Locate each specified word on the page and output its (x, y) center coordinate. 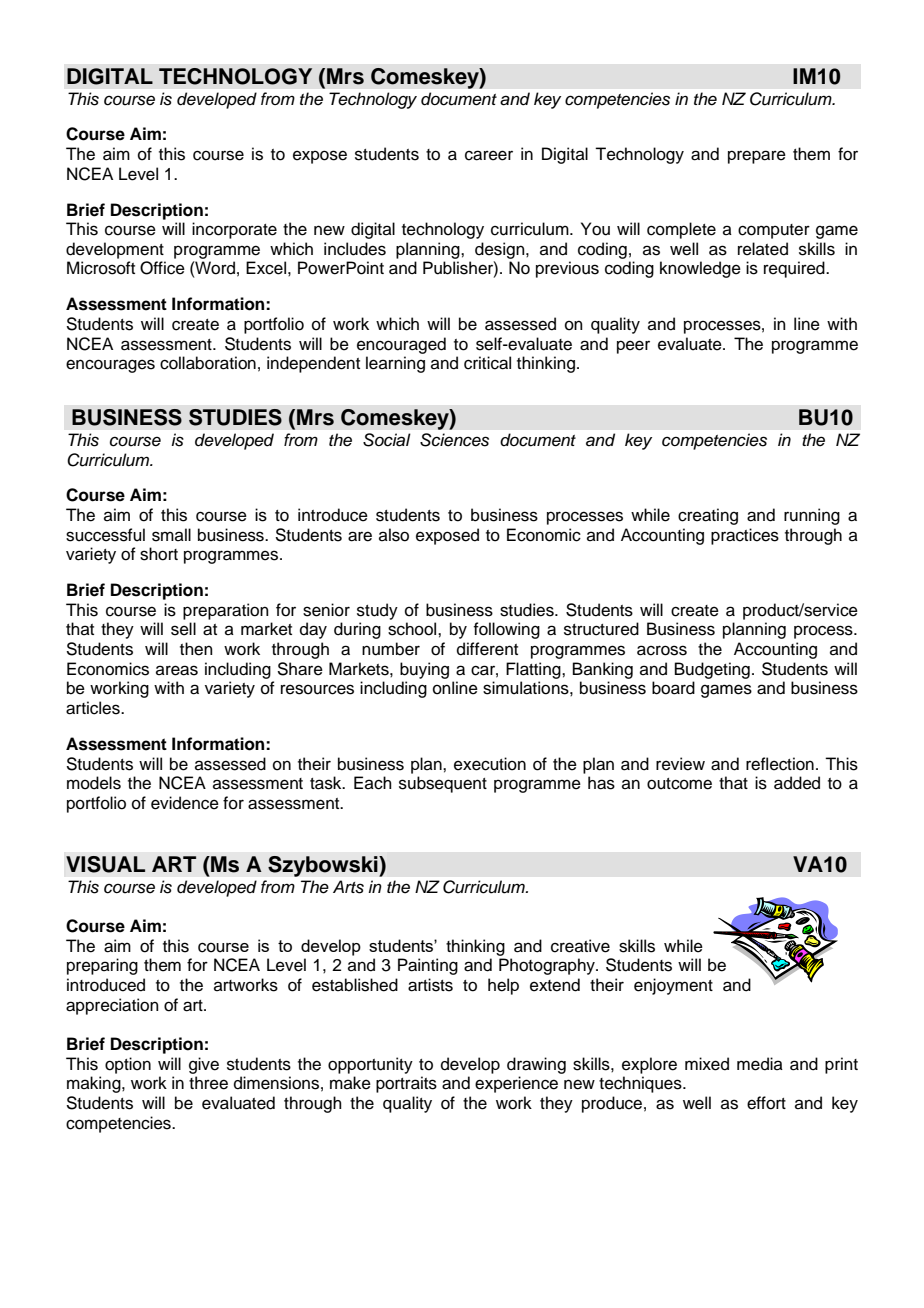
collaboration (208, 363)
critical (487, 363)
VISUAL (105, 864)
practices (745, 536)
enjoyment (673, 986)
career (489, 155)
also (394, 535)
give (204, 1065)
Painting (428, 966)
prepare (757, 157)
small (171, 535)
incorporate (234, 230)
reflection (780, 764)
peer (633, 347)
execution (490, 764)
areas (177, 670)
